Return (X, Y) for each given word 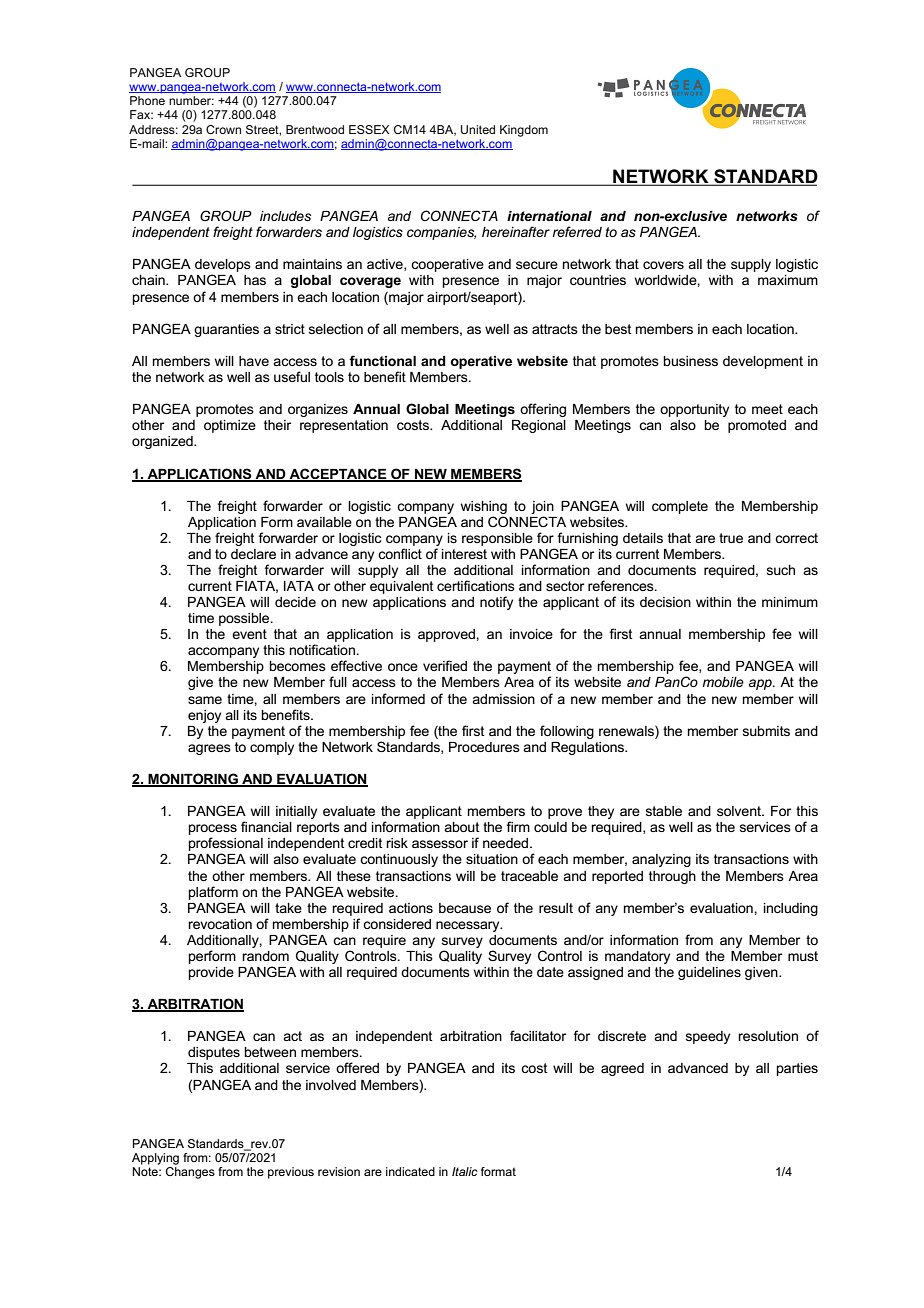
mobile (723, 682)
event (249, 634)
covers (663, 265)
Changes (190, 1171)
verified (445, 665)
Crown (223, 129)
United (478, 129)
